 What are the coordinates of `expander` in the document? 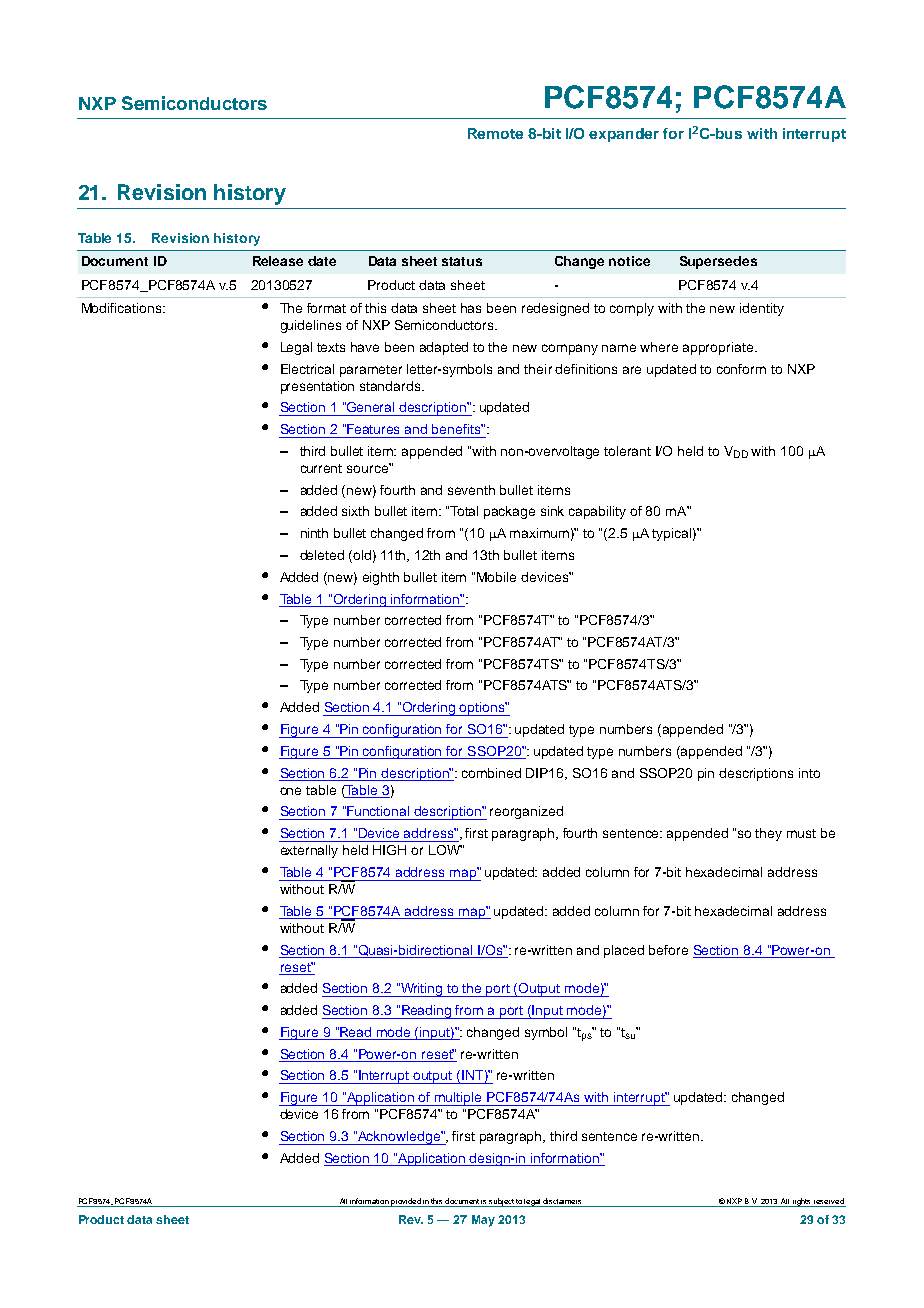 It's located at (624, 135).
